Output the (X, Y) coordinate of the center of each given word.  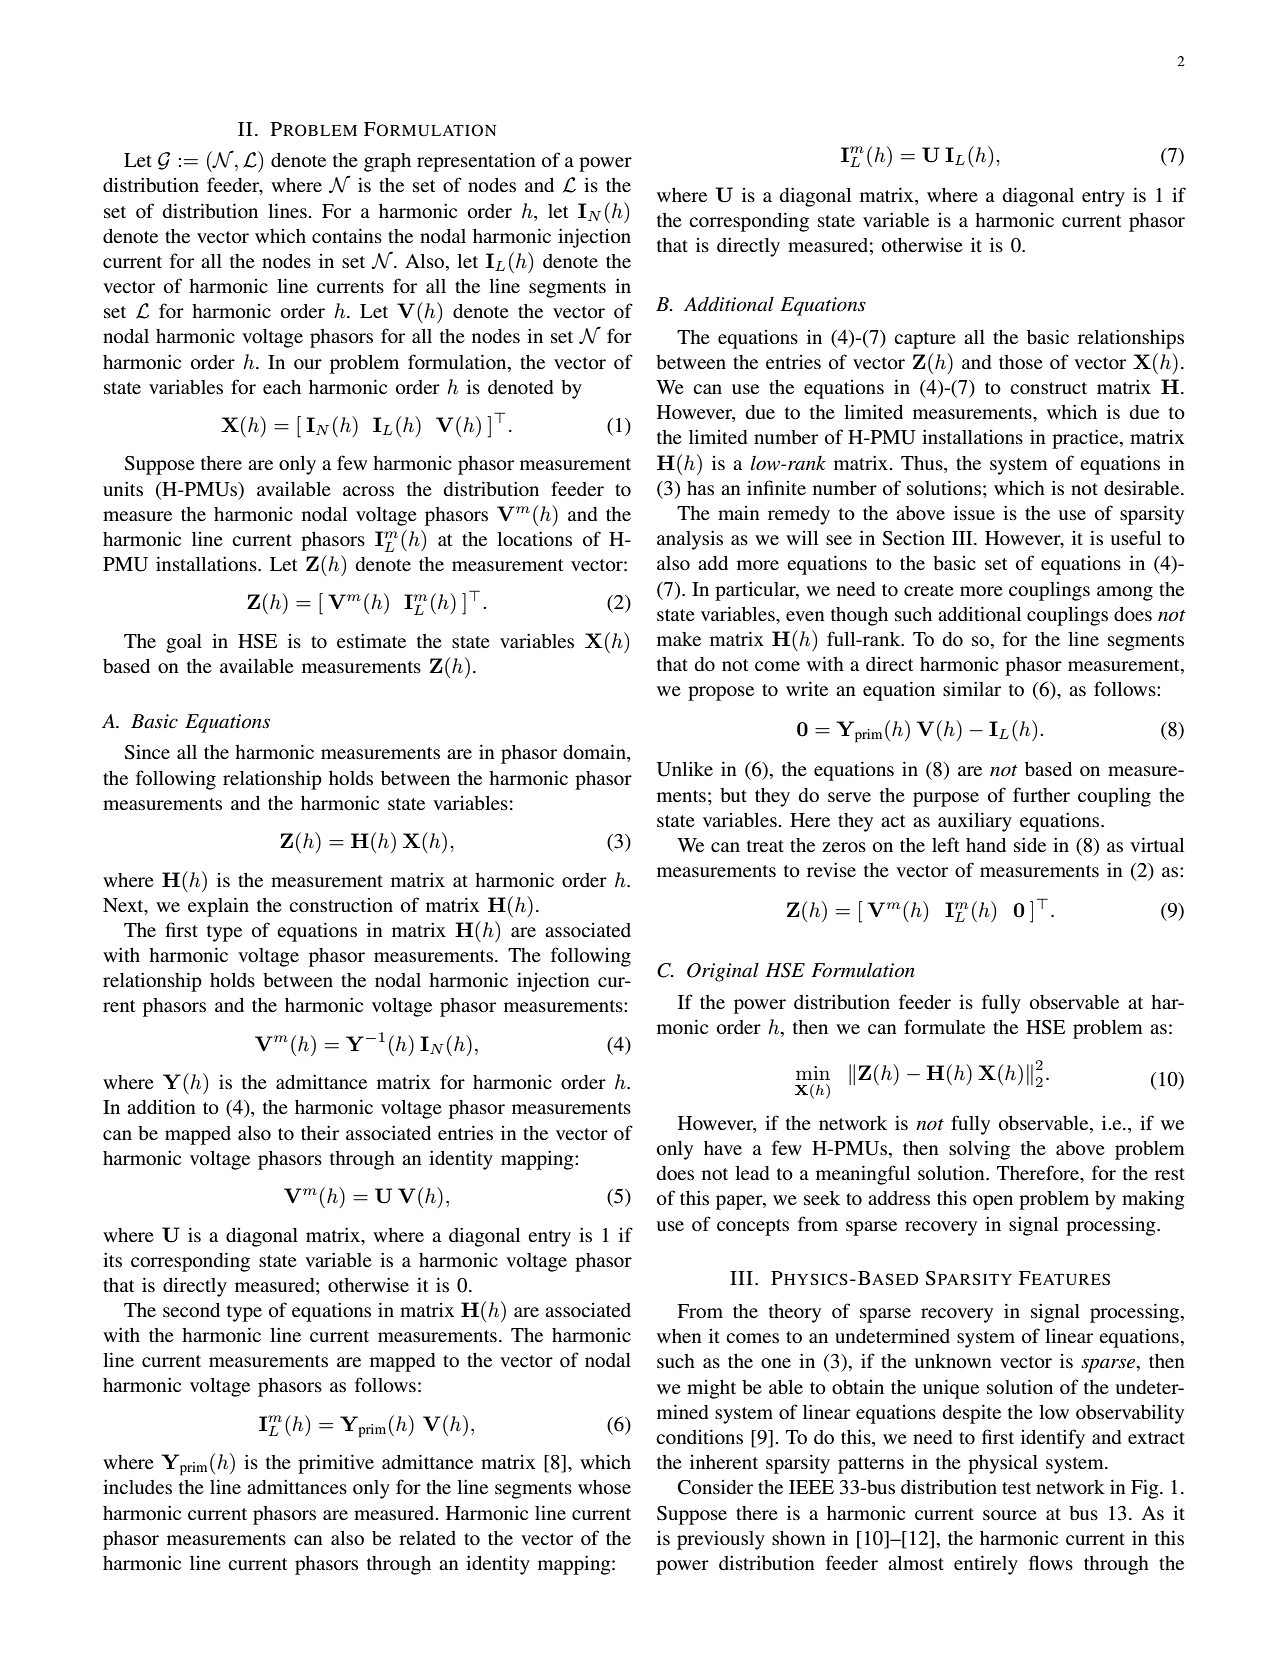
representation (476, 162)
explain (218, 907)
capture (925, 340)
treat (765, 846)
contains (347, 235)
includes (137, 1486)
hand (986, 845)
